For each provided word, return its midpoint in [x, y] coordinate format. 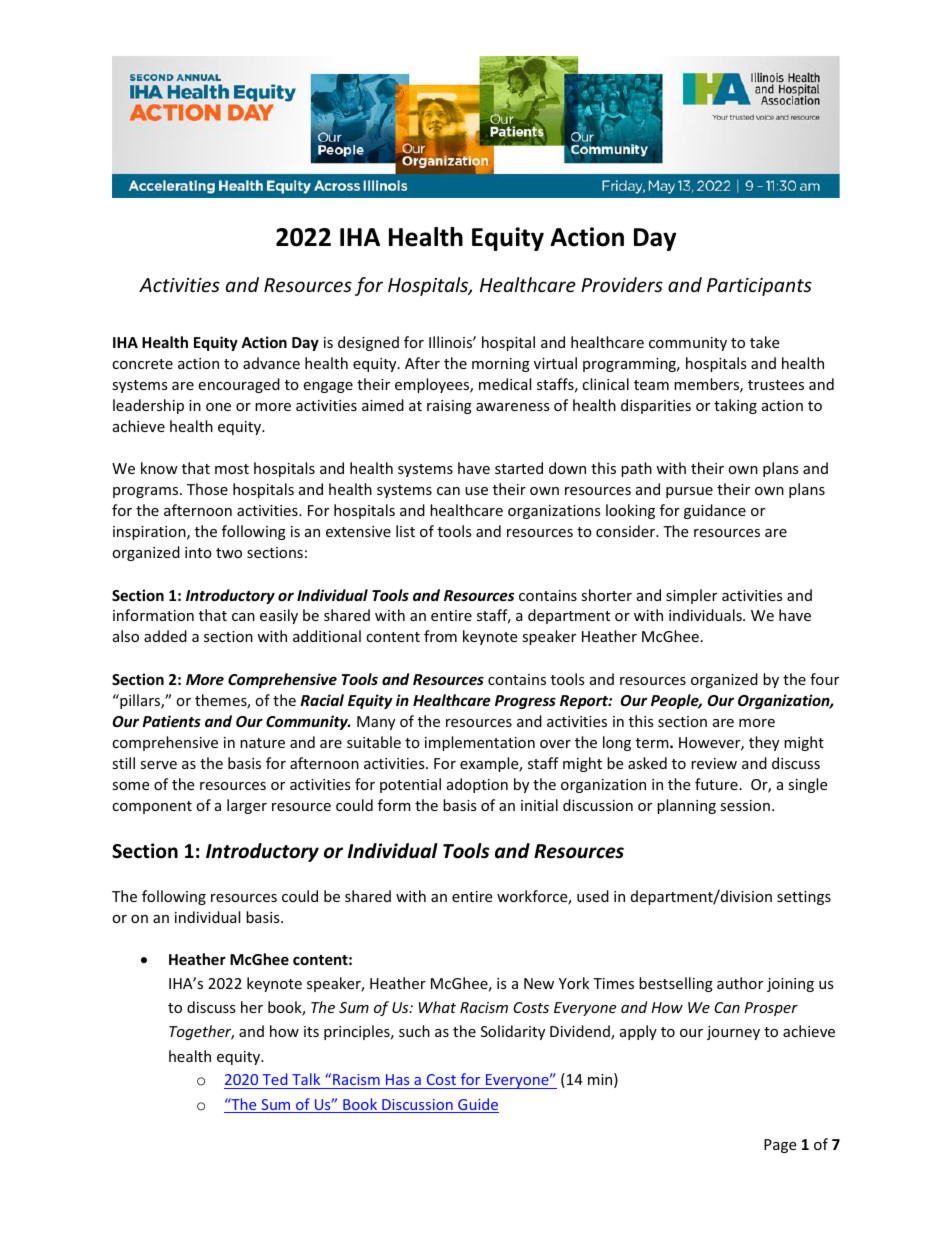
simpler [691, 596]
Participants [759, 287]
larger [247, 806]
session [745, 805]
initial [539, 805]
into [198, 552]
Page [780, 1146]
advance [271, 363]
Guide [477, 1105]
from [440, 636]
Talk [306, 1081]
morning [501, 365]
